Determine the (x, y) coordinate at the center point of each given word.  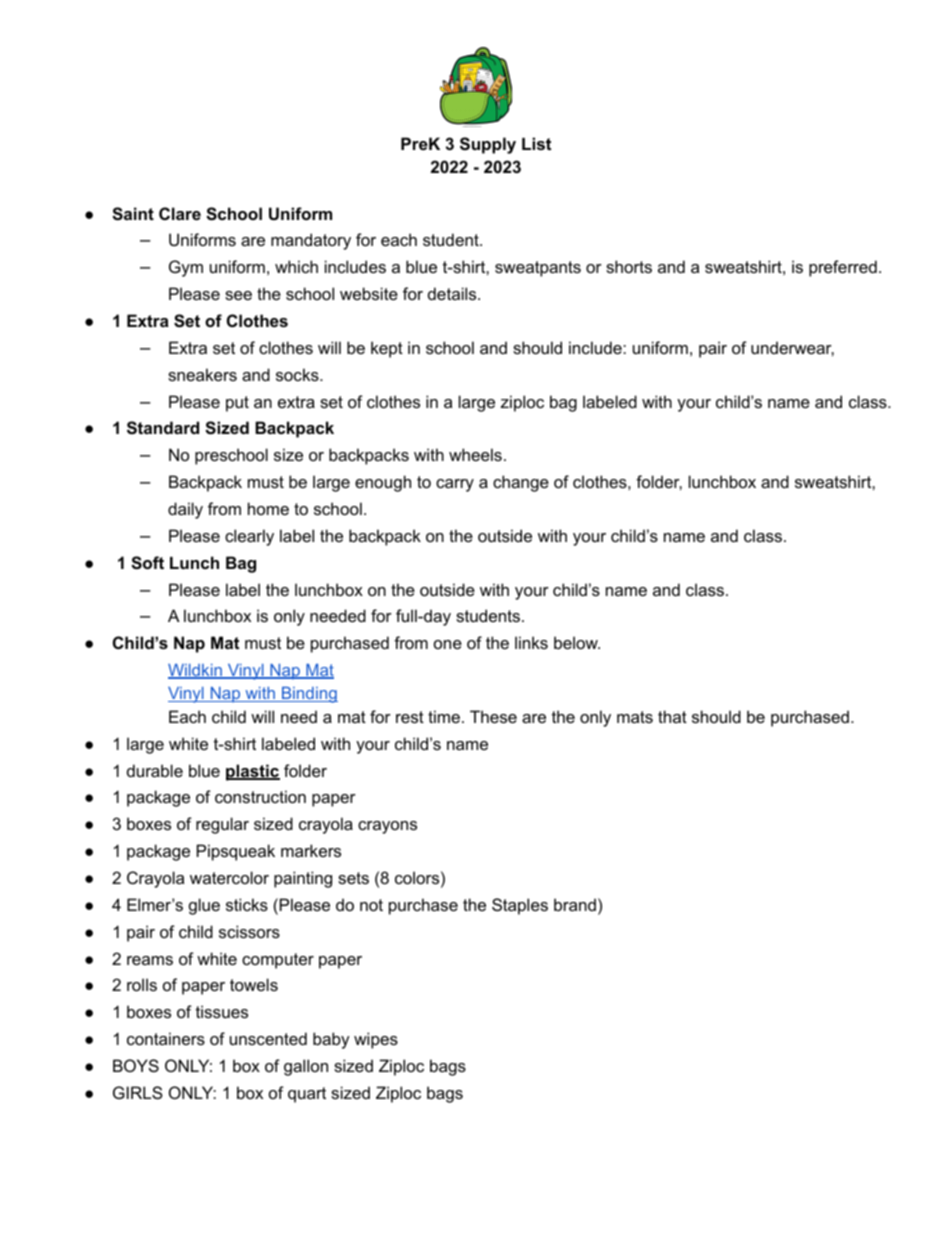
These (493, 716)
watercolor (229, 877)
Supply (488, 145)
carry (455, 485)
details (453, 293)
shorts (629, 266)
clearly (249, 537)
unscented (268, 1038)
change (521, 483)
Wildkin (196, 671)
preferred (843, 268)
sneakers (202, 374)
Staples (520, 906)
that (672, 716)
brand (575, 904)
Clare (180, 213)
